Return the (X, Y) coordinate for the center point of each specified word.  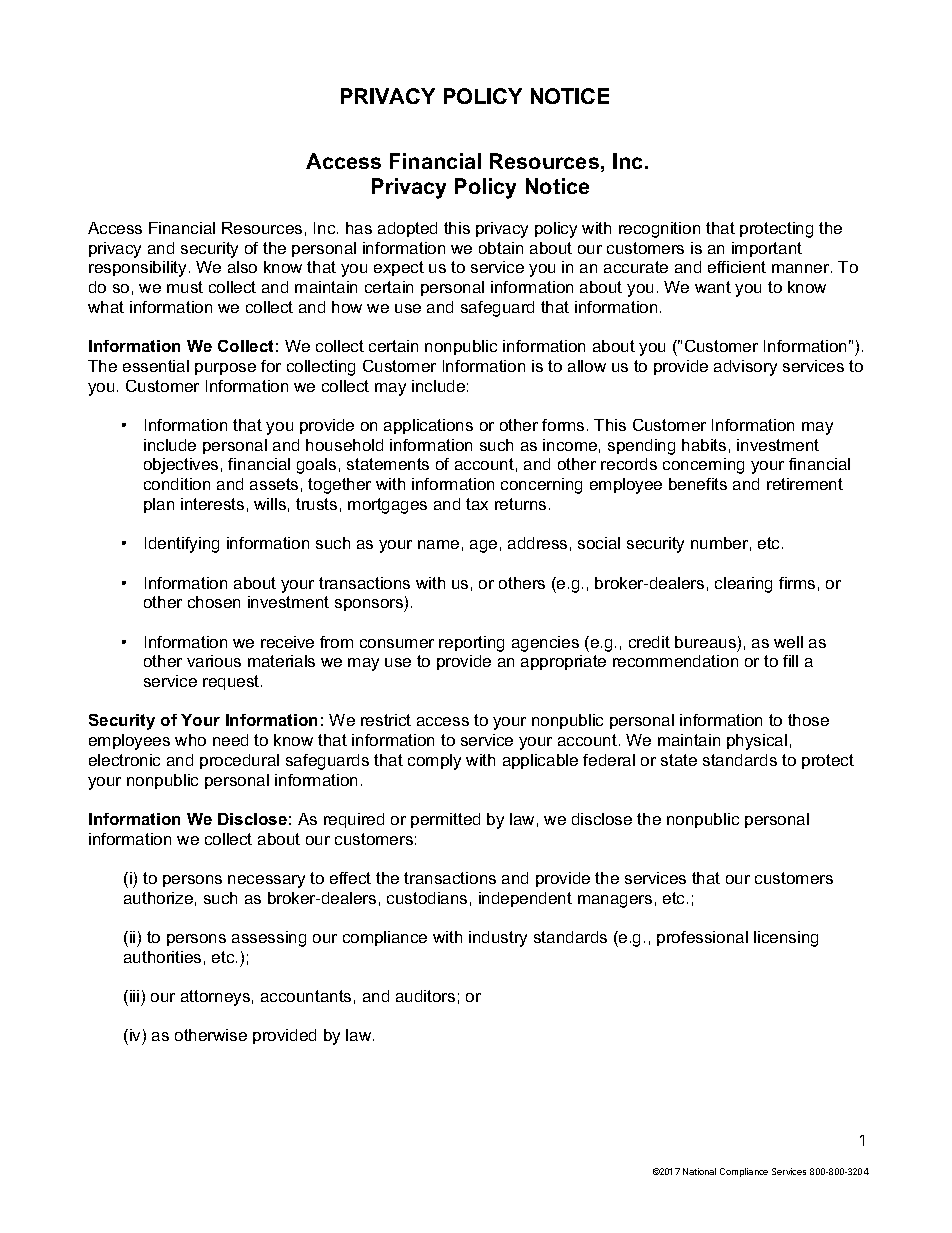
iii (134, 996)
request (232, 682)
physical (757, 742)
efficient (737, 267)
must (185, 287)
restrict (386, 720)
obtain (501, 248)
